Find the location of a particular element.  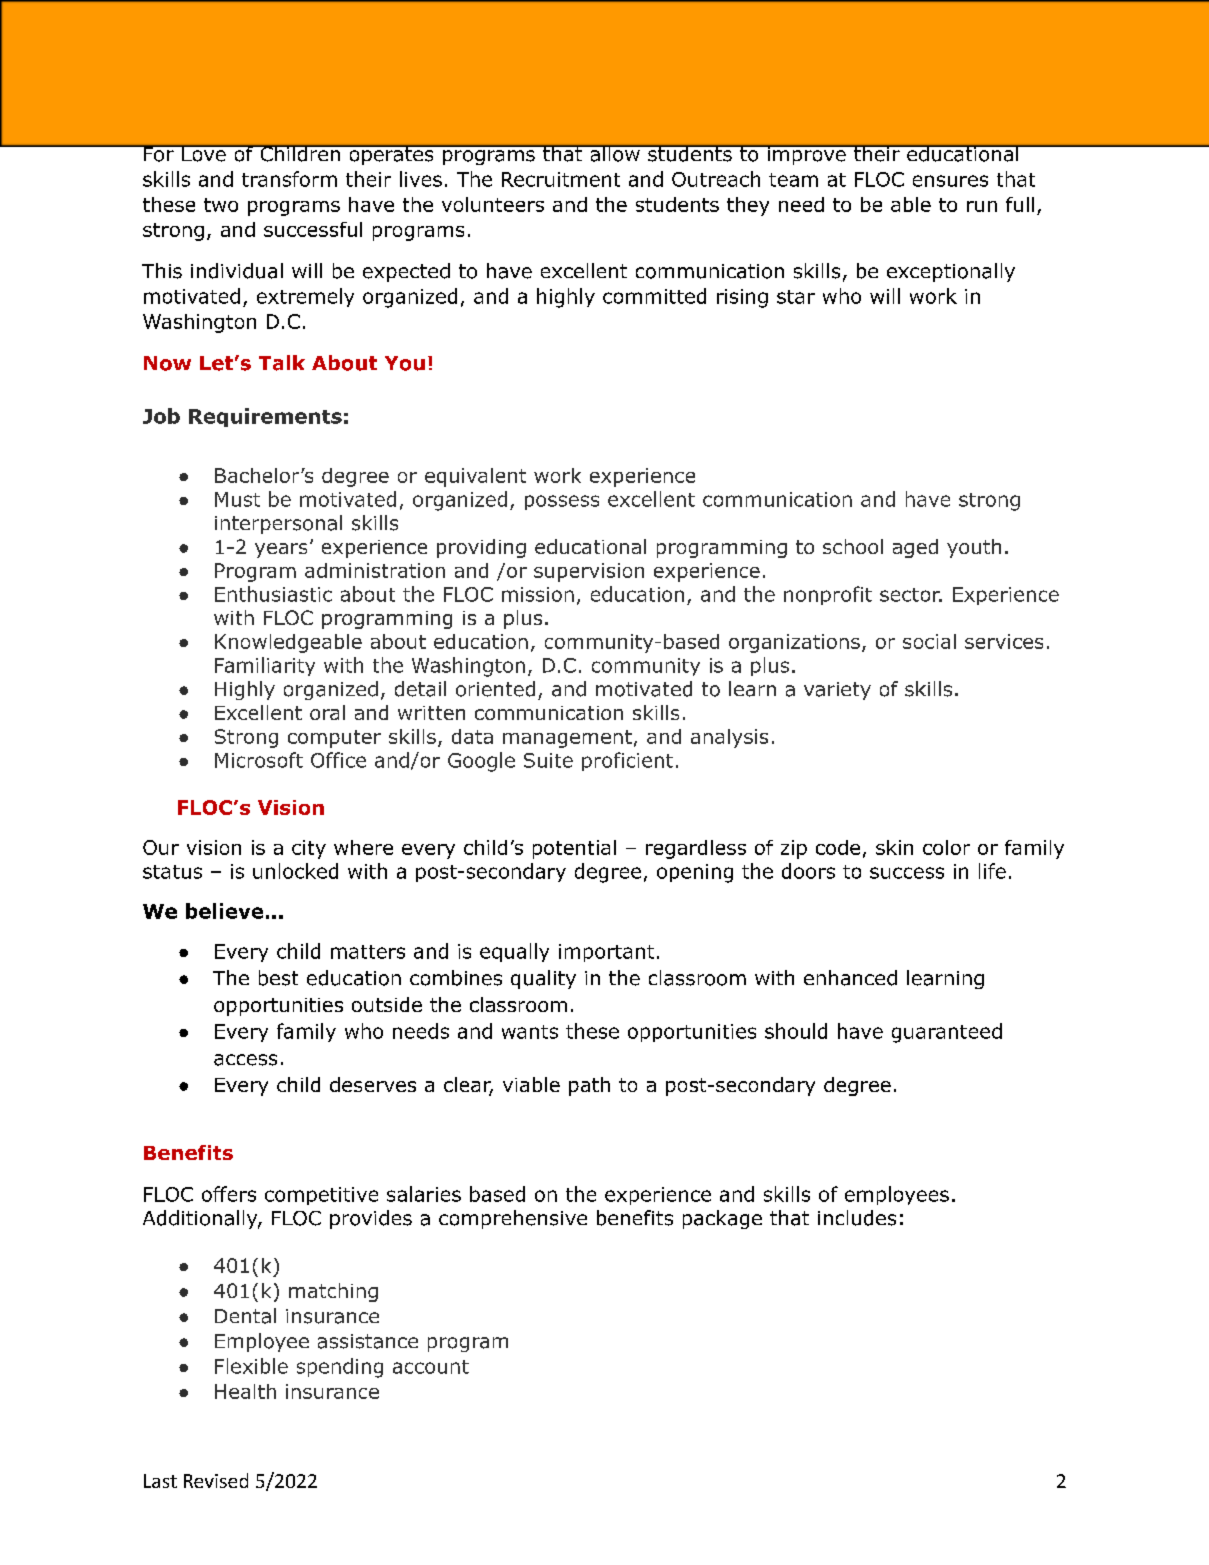

Enthusiastic is located at coordinates (273, 594).
